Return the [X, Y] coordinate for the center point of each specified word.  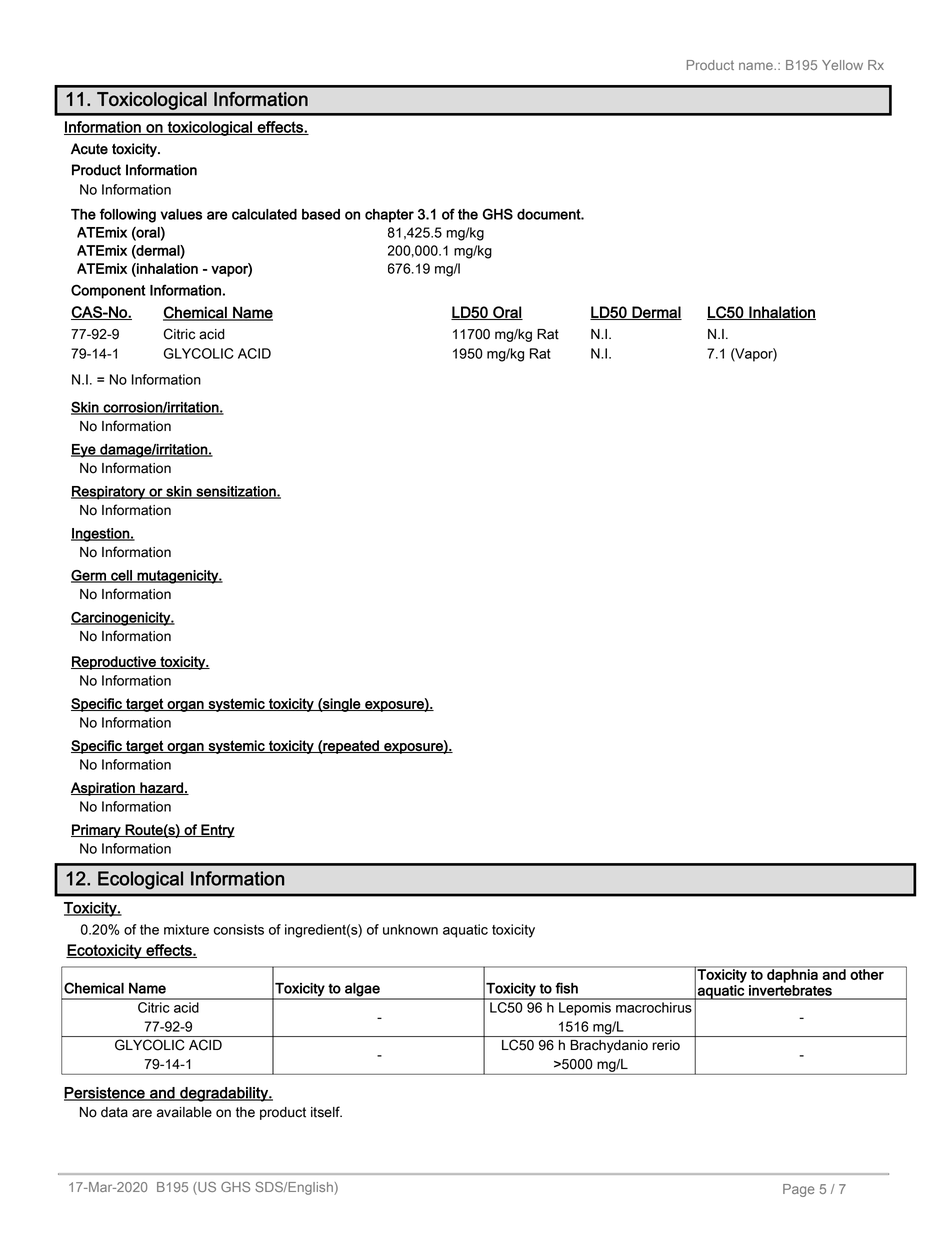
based [321, 214]
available [184, 1112]
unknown [410, 929]
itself [326, 1112]
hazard [161, 788]
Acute [89, 149]
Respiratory [109, 493]
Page [799, 1190]
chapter [389, 216]
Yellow [842, 65]
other [867, 973]
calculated [264, 214]
